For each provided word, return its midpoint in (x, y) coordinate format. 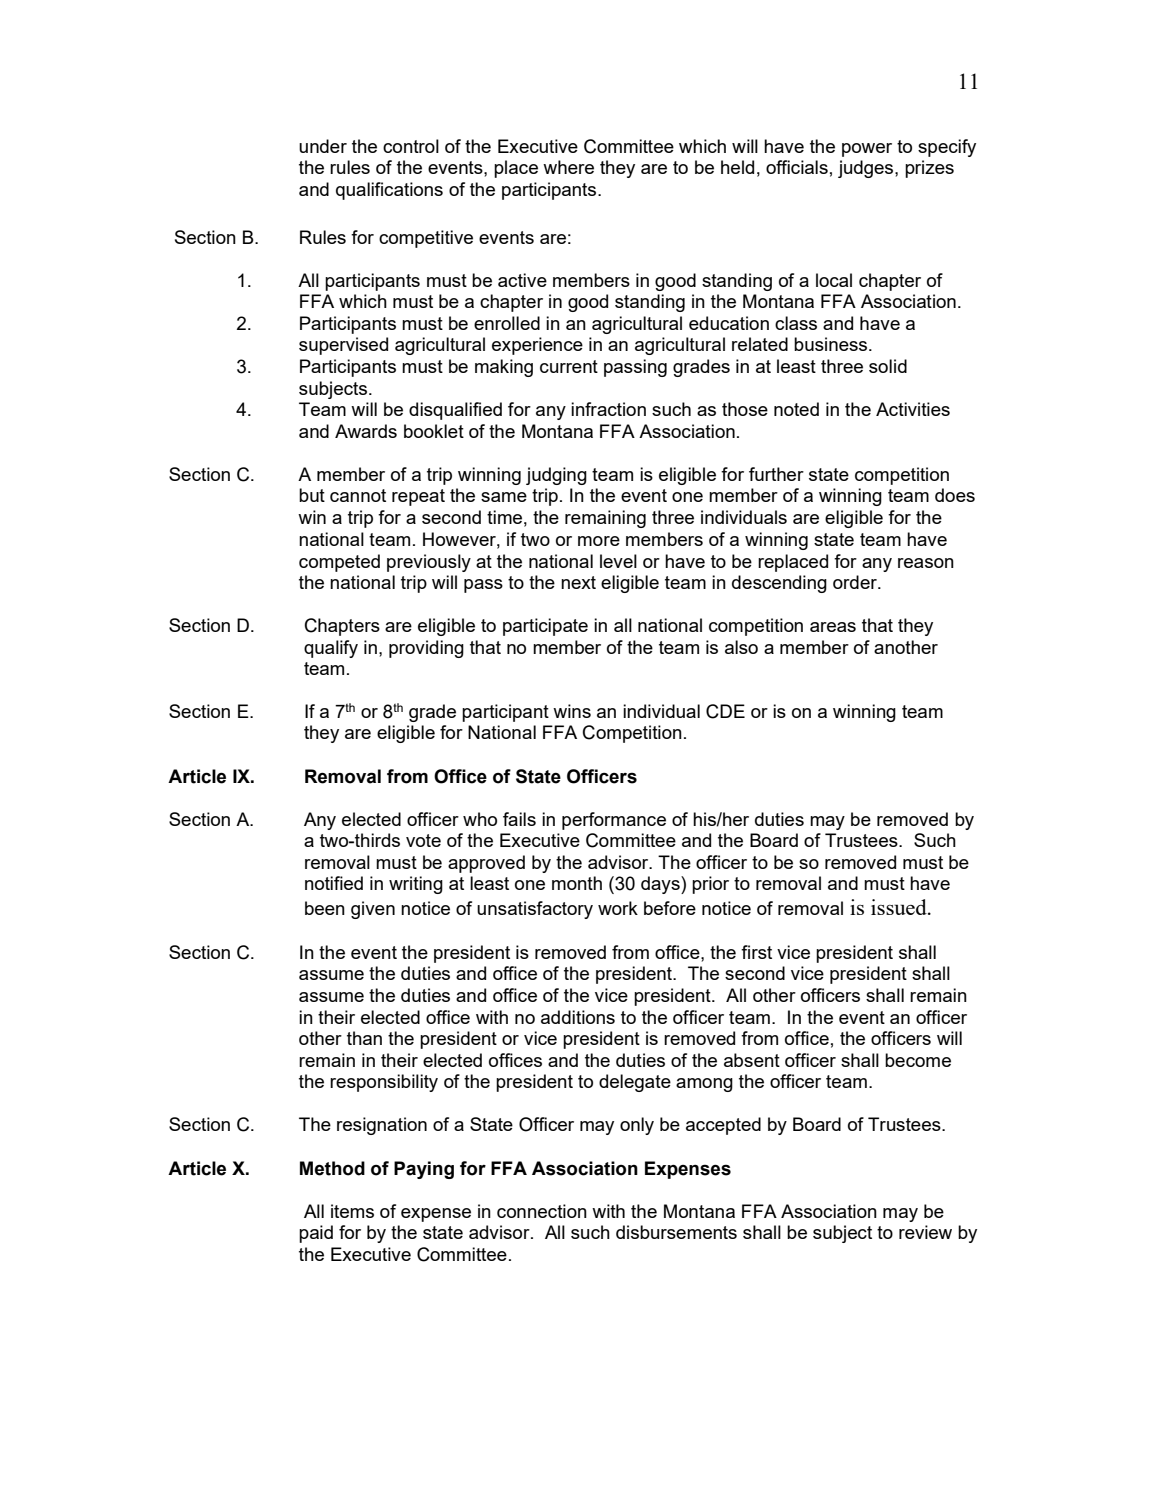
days (661, 885)
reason (926, 563)
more (599, 541)
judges (867, 169)
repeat (418, 497)
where (568, 167)
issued (900, 907)
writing (416, 885)
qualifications (389, 191)
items (352, 1211)
